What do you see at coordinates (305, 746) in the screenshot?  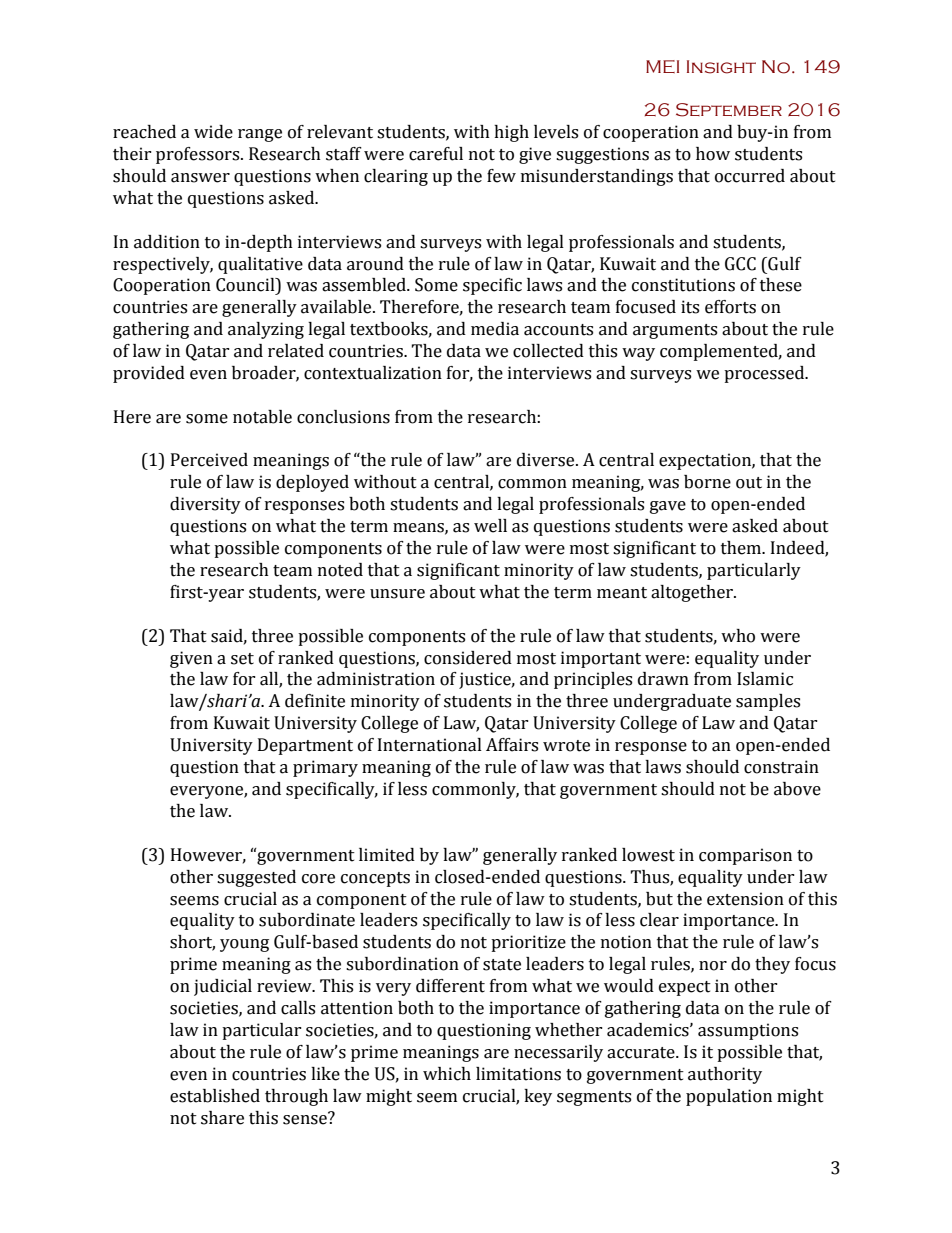 I see `Department` at bounding box center [305, 746].
